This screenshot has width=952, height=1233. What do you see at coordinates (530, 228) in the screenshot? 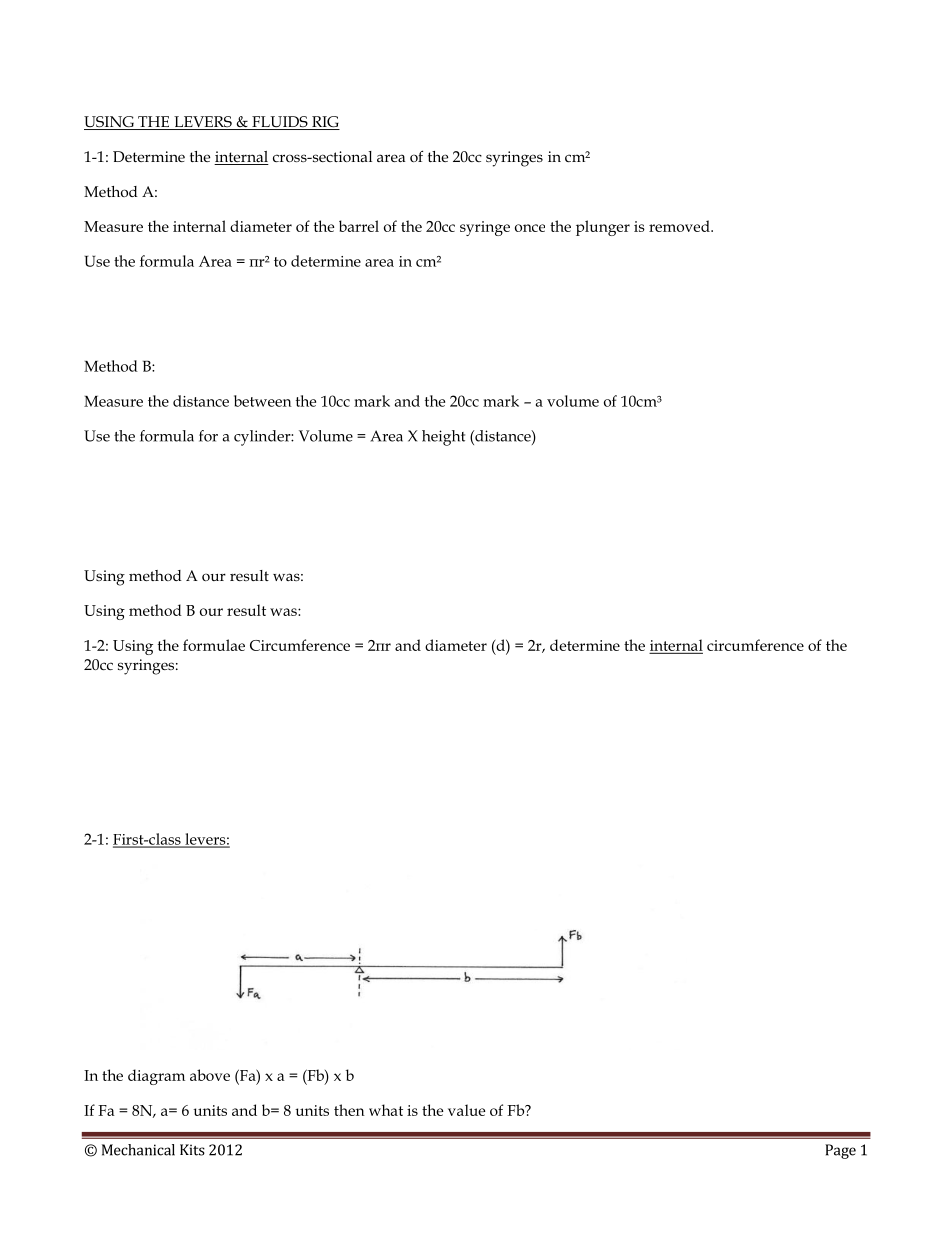
I see `once` at bounding box center [530, 228].
